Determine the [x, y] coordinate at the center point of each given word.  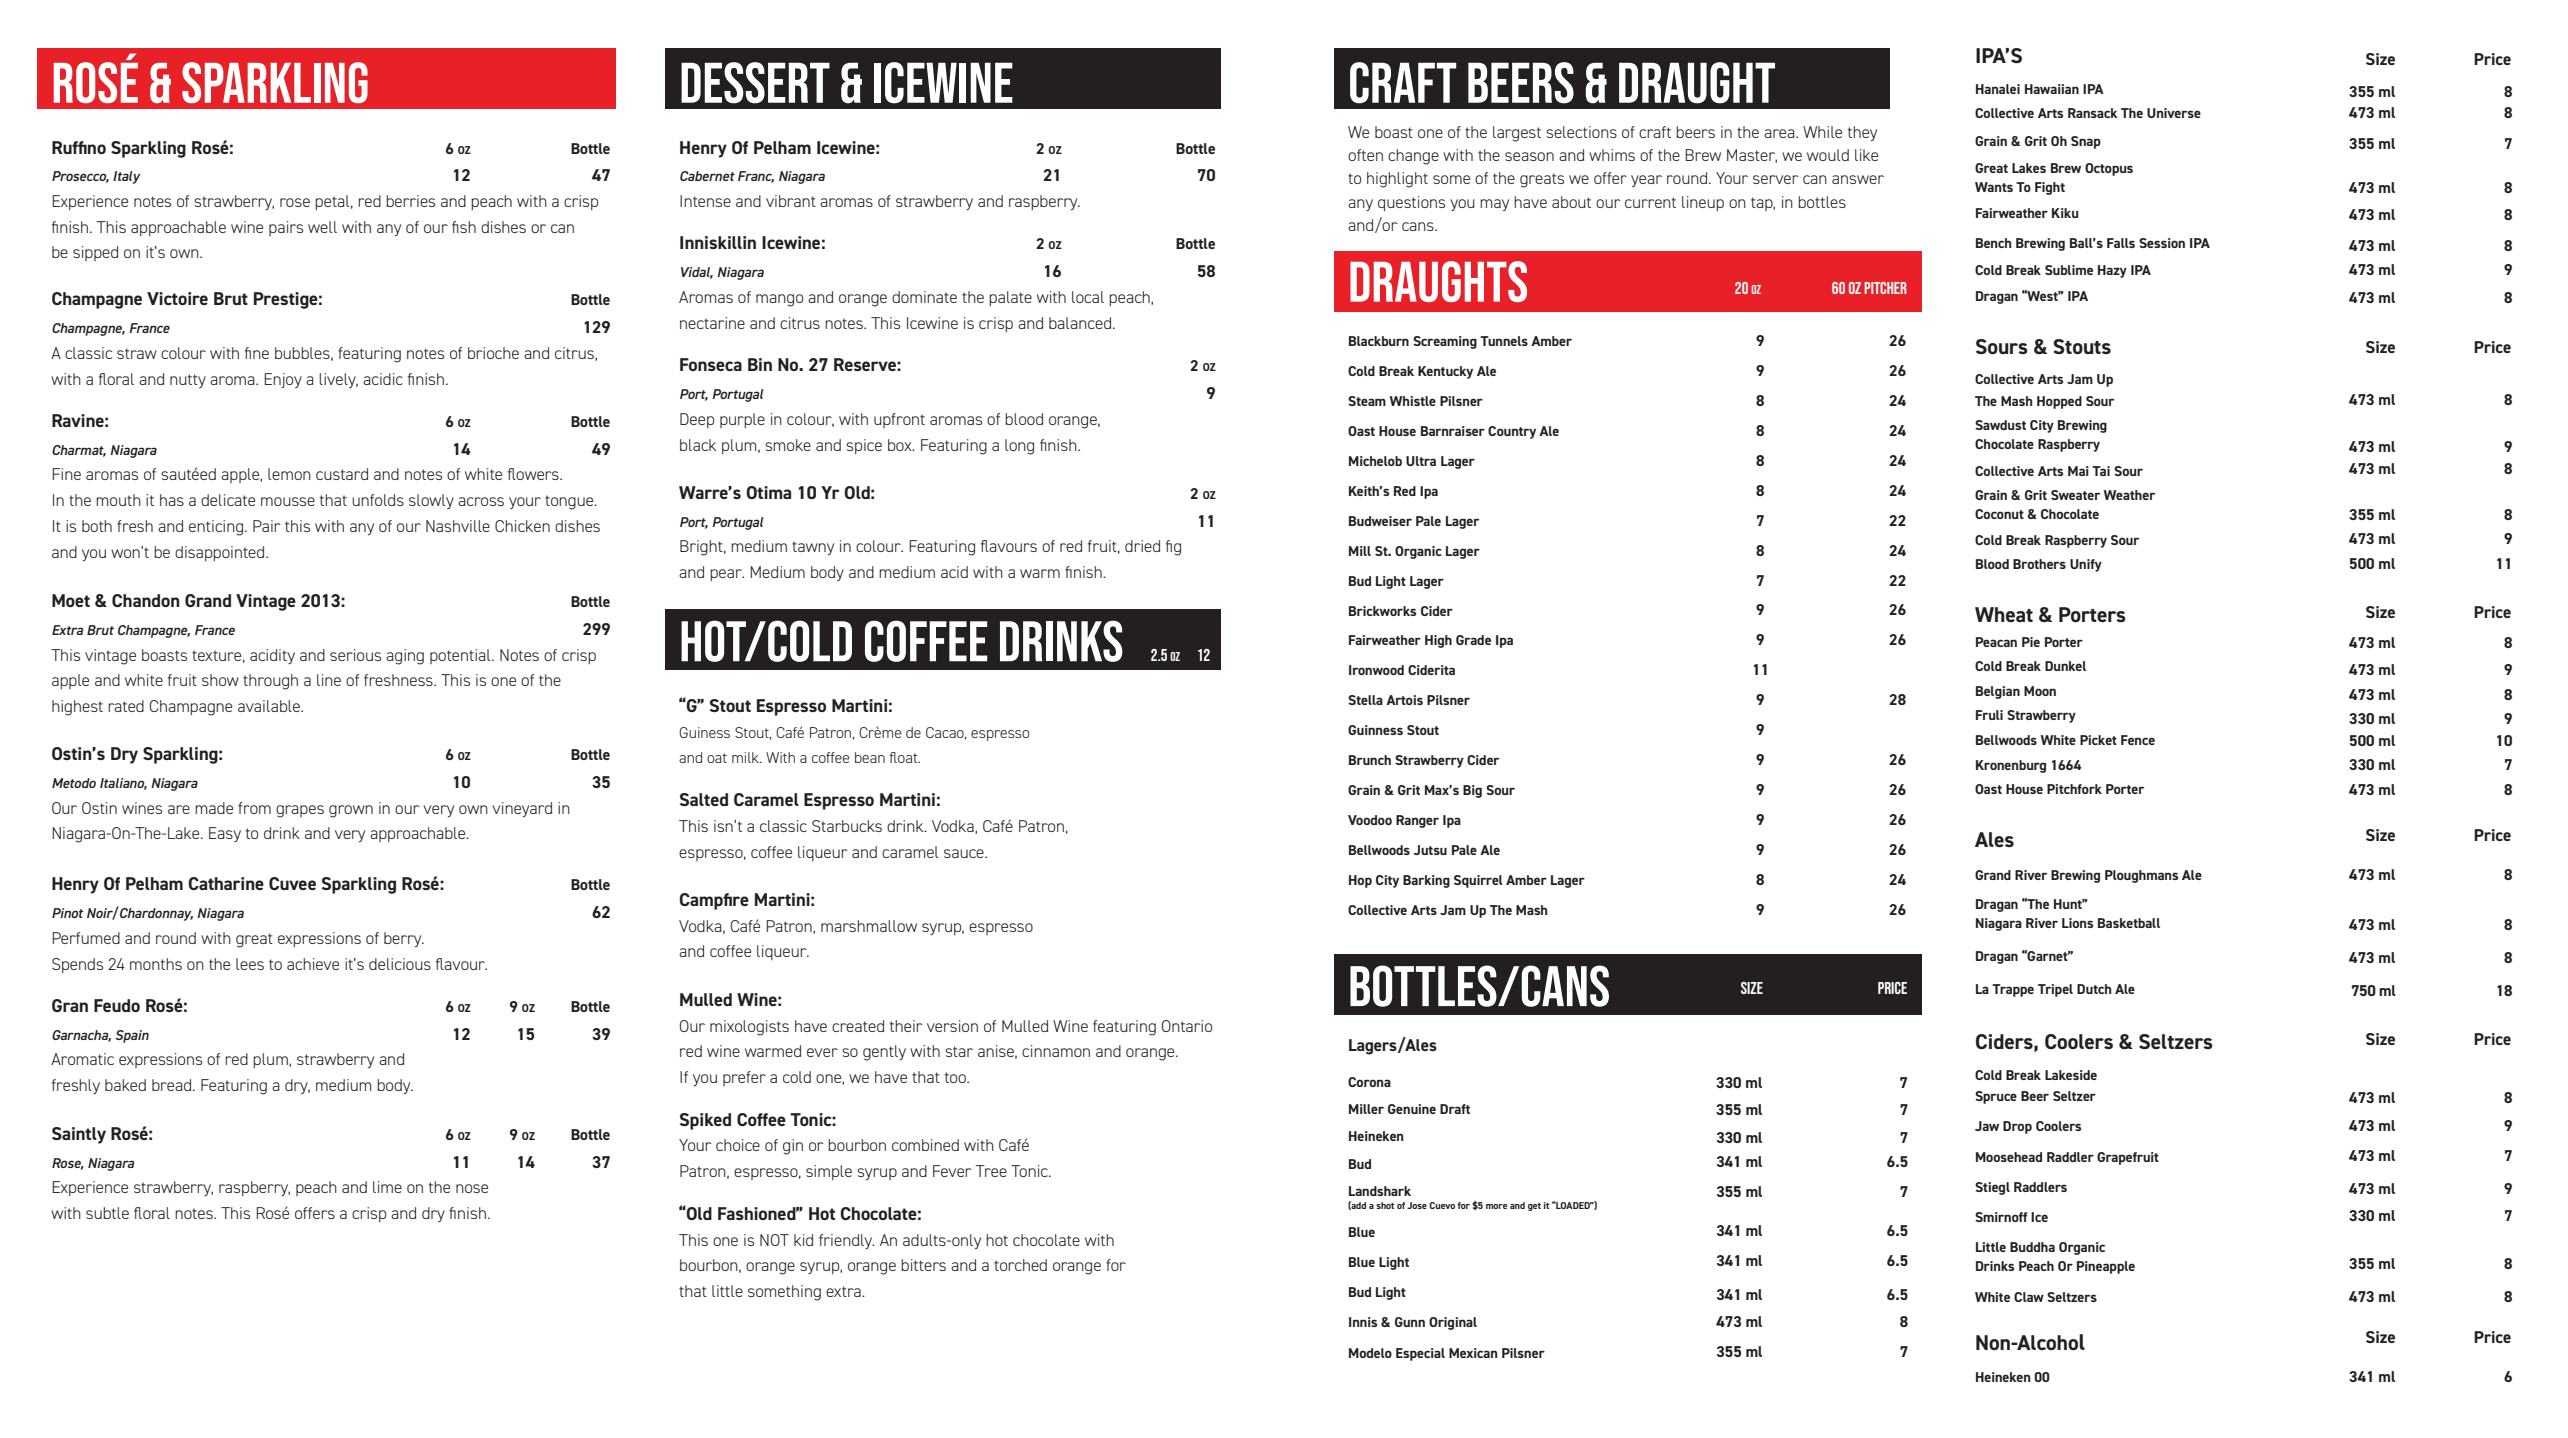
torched [1020, 1265]
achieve [313, 964]
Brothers [2039, 564]
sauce [965, 853]
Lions [2077, 923]
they [1862, 133]
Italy [126, 177]
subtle [107, 1213]
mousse [288, 501]
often [1365, 155]
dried [1142, 546]
